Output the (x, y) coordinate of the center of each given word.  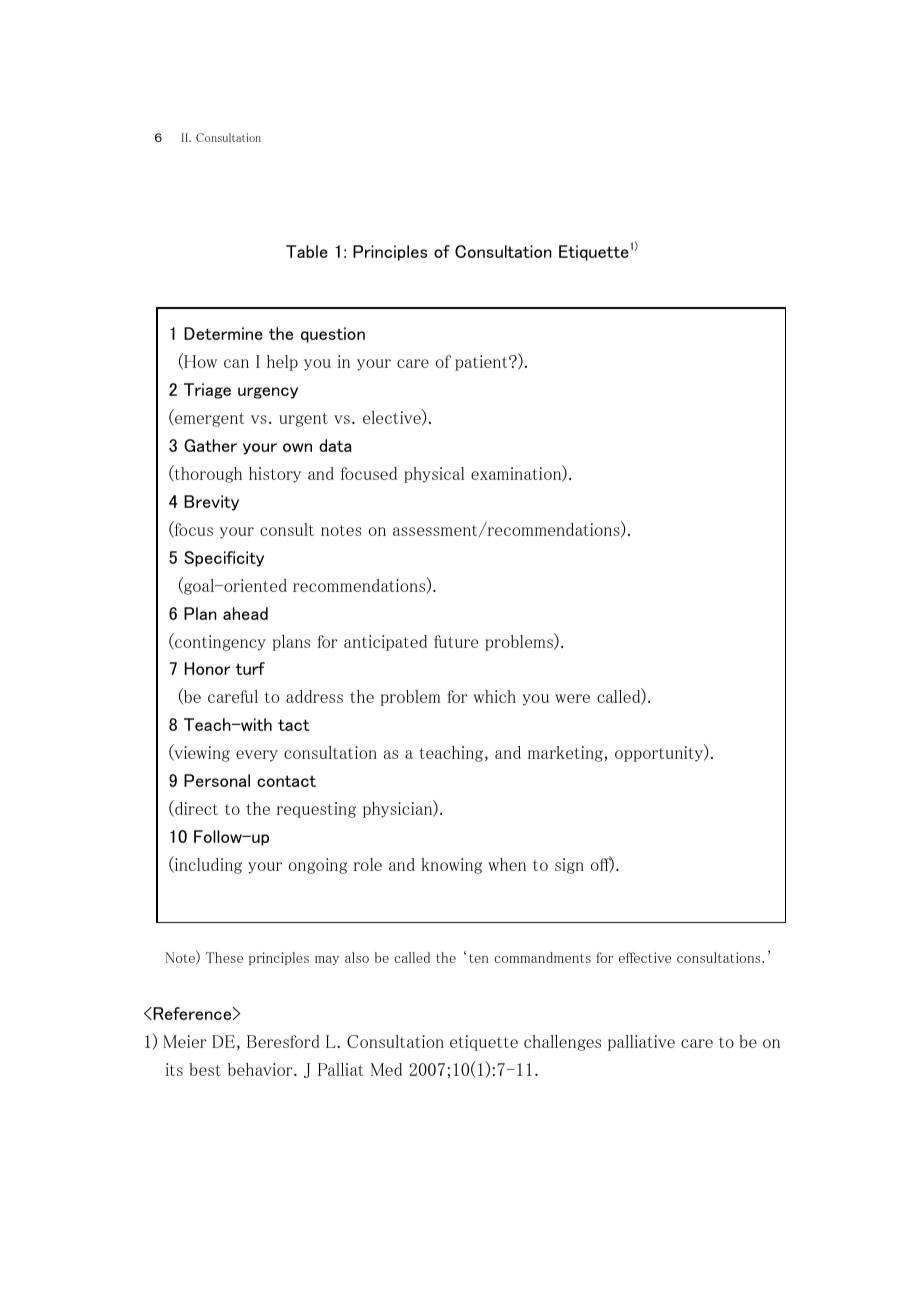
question (333, 335)
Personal (217, 780)
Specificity (224, 559)
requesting (316, 810)
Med (386, 1069)
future (456, 641)
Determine (223, 333)
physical (434, 475)
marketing (565, 754)
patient (482, 363)
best (205, 1069)
